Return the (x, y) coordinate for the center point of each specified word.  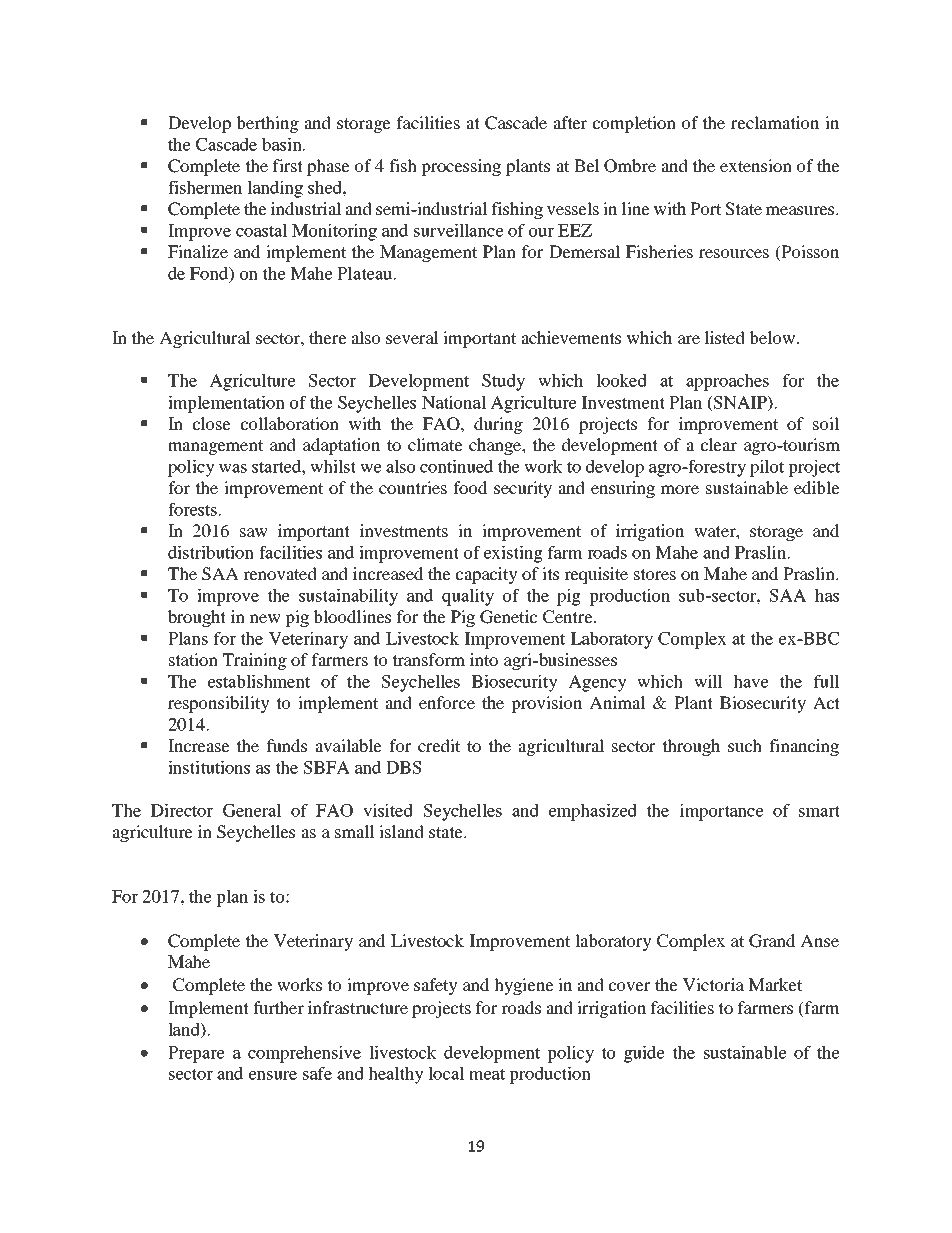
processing (461, 167)
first (288, 165)
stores (655, 574)
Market (775, 984)
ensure (273, 1075)
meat (487, 1074)
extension (756, 165)
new (265, 618)
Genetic (508, 617)
